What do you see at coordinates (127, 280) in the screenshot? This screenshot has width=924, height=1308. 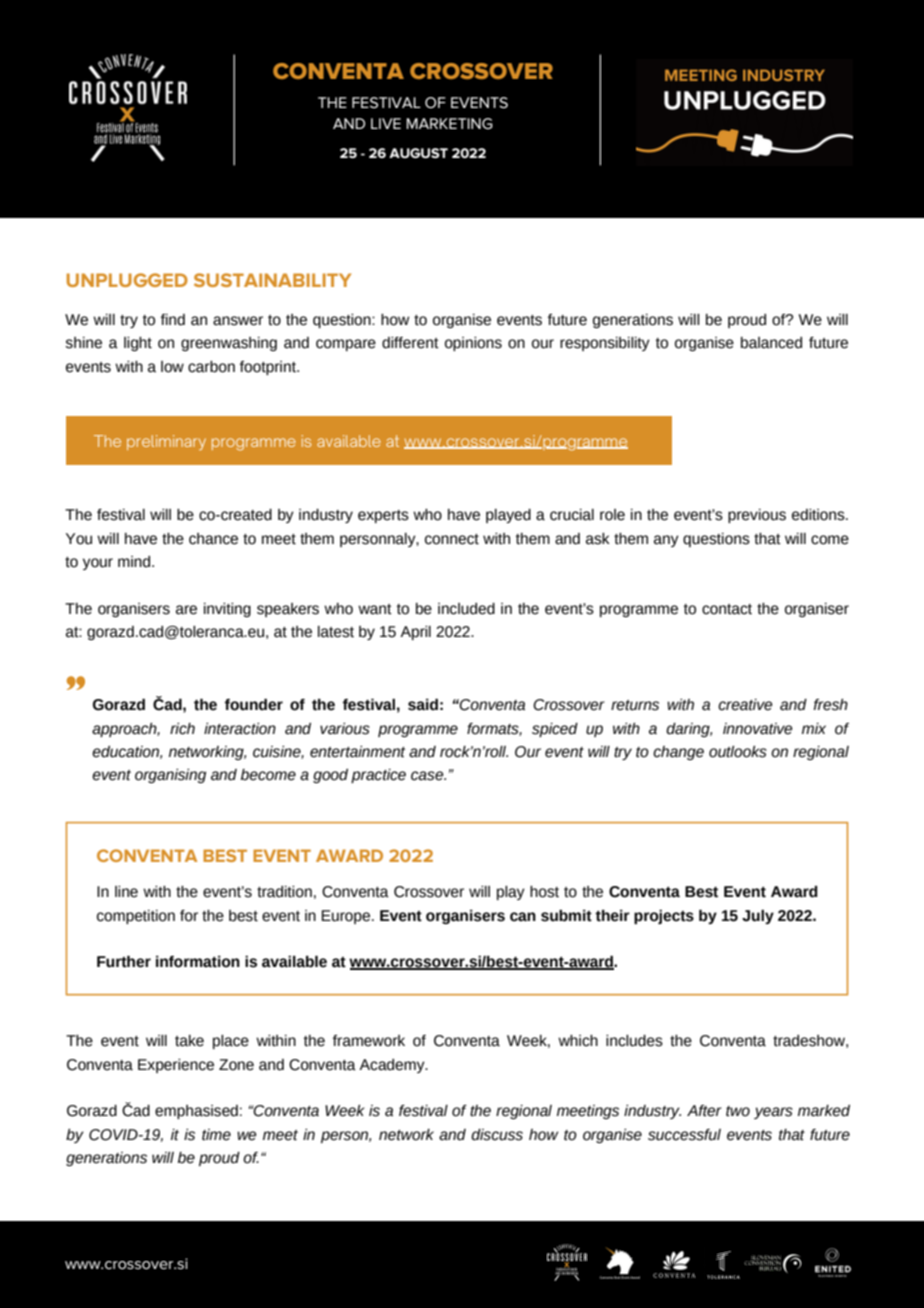 I see `UNPLUGGED` at bounding box center [127, 280].
